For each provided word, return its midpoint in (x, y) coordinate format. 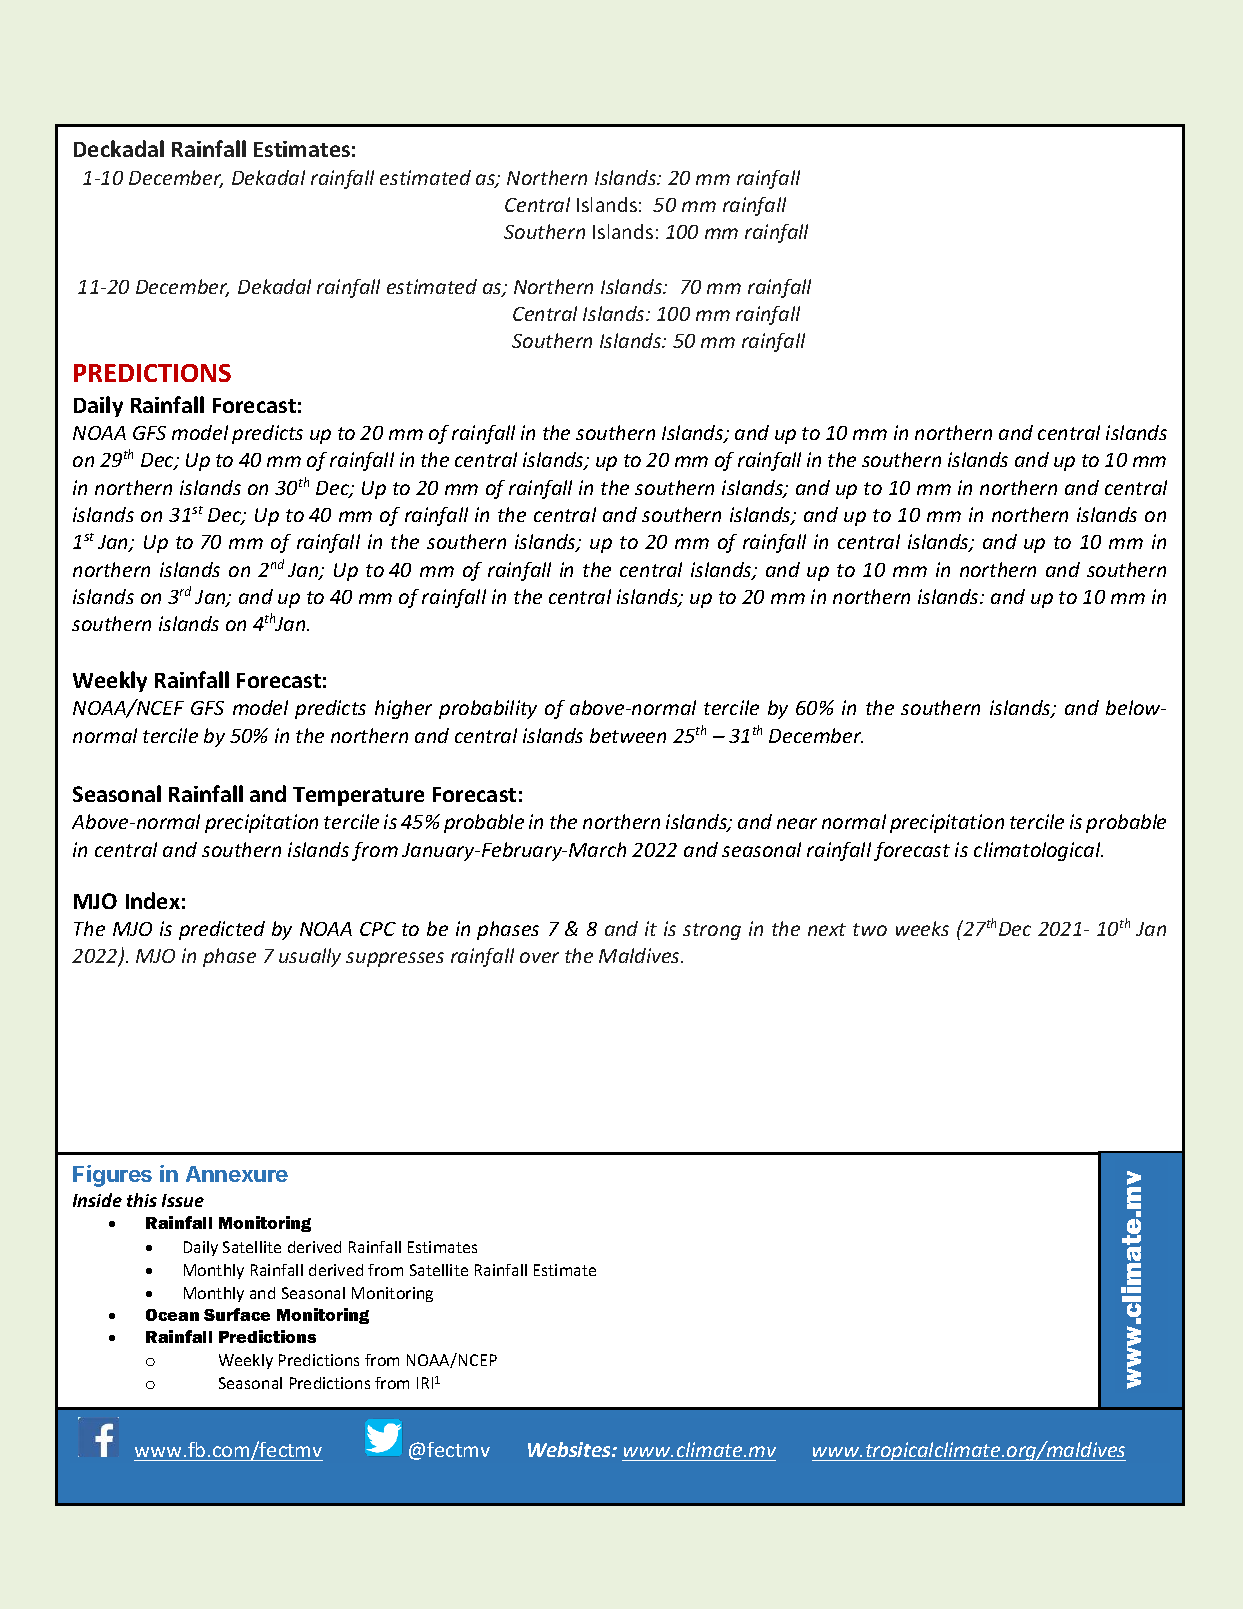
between (628, 735)
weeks (922, 928)
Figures (112, 1176)
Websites (570, 1449)
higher (403, 709)
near (797, 823)
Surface (237, 1314)
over (539, 957)
